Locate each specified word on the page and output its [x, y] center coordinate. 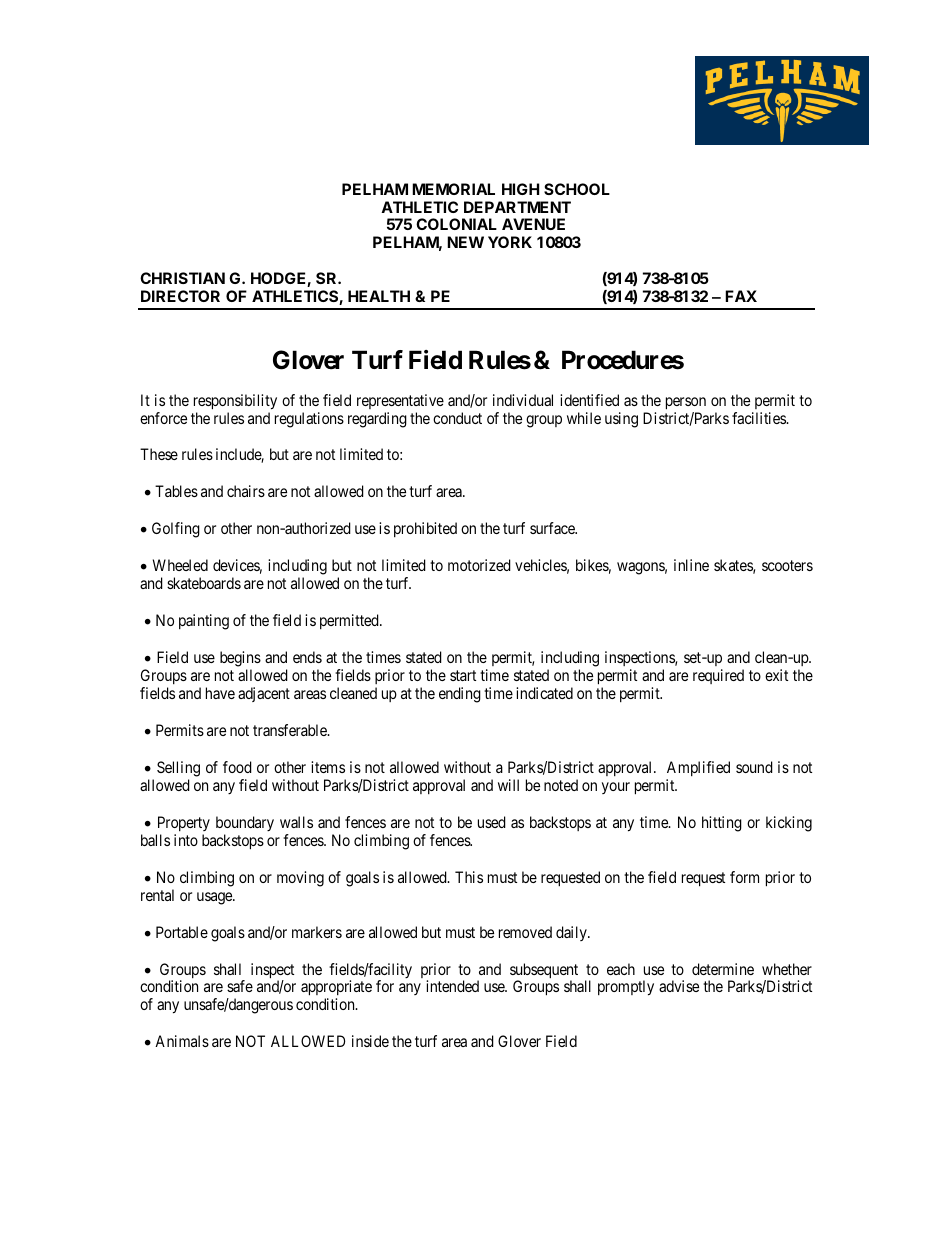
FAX [741, 296]
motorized [479, 565]
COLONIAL [456, 224]
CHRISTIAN [182, 278]
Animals [182, 1041]
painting [204, 622]
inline [691, 565]
